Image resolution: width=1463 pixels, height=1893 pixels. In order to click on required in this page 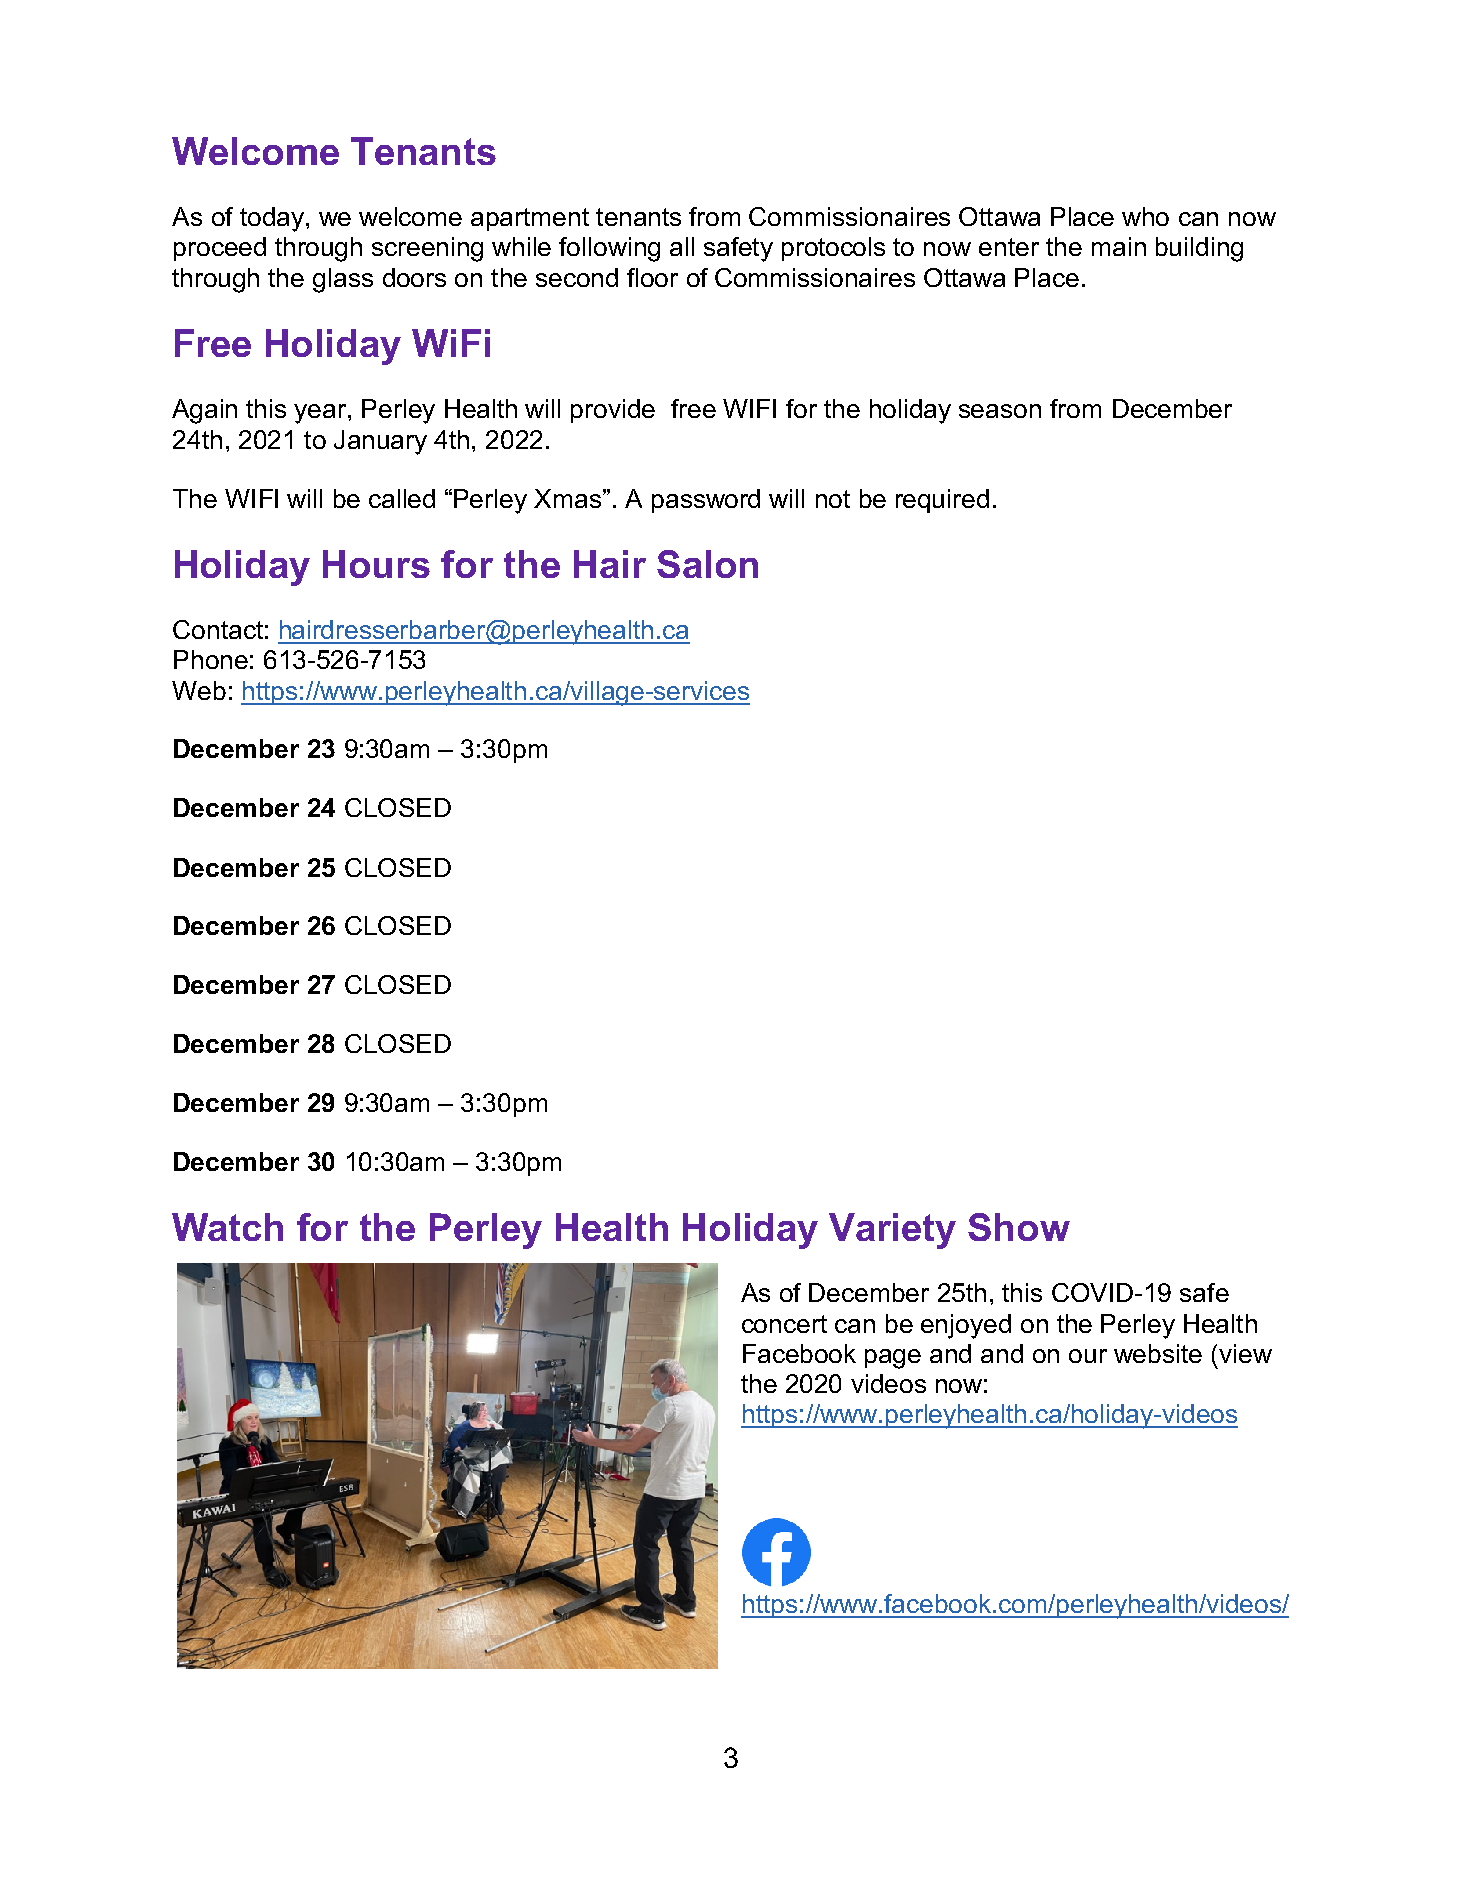, I will do `click(942, 501)`.
